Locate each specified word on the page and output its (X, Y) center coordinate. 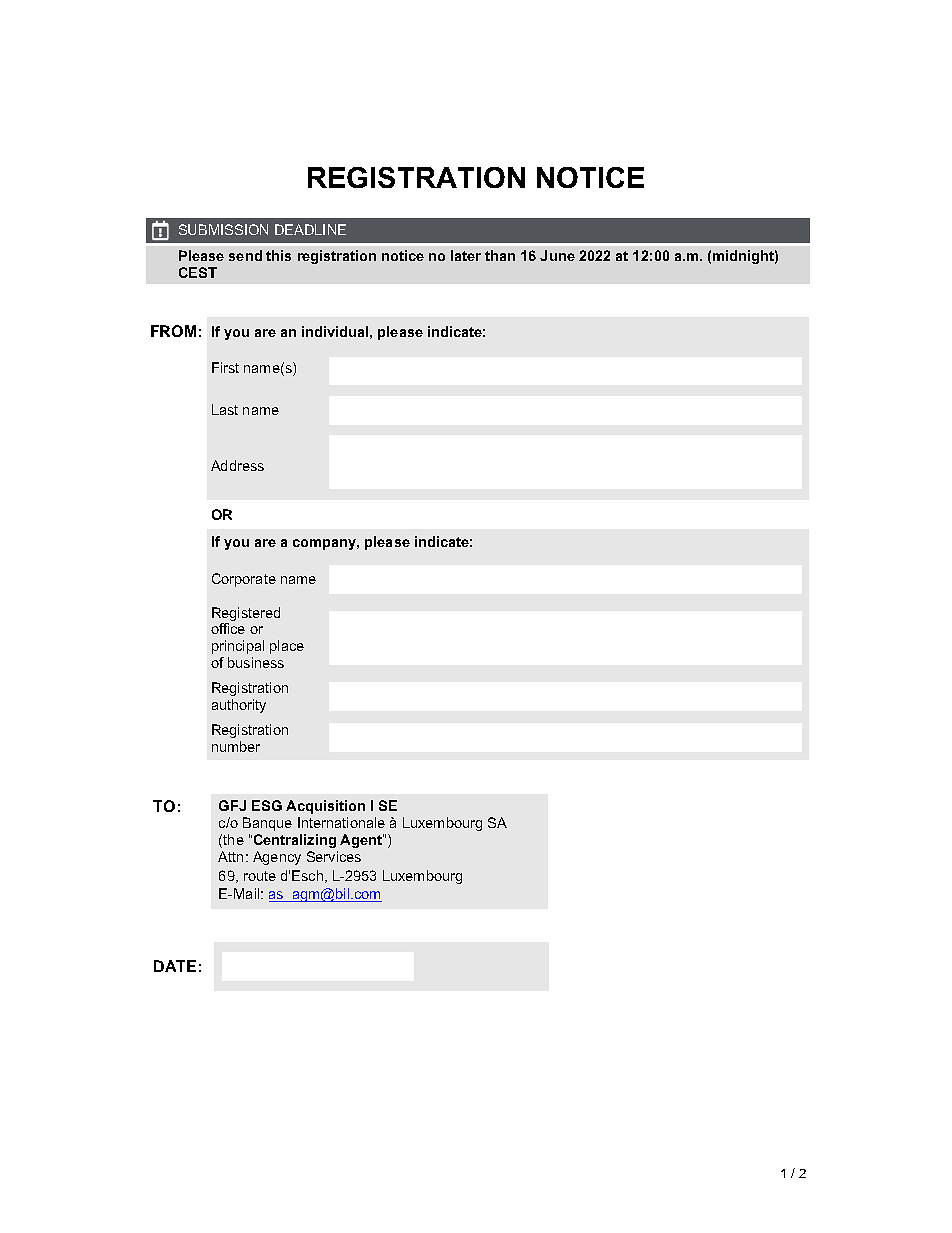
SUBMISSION (223, 229)
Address (237, 465)
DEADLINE (310, 229)
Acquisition (325, 807)
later (466, 255)
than (500, 255)
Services (334, 856)
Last (225, 409)
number (236, 746)
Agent (362, 841)
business (256, 662)
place (287, 647)
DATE (175, 966)
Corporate (244, 580)
